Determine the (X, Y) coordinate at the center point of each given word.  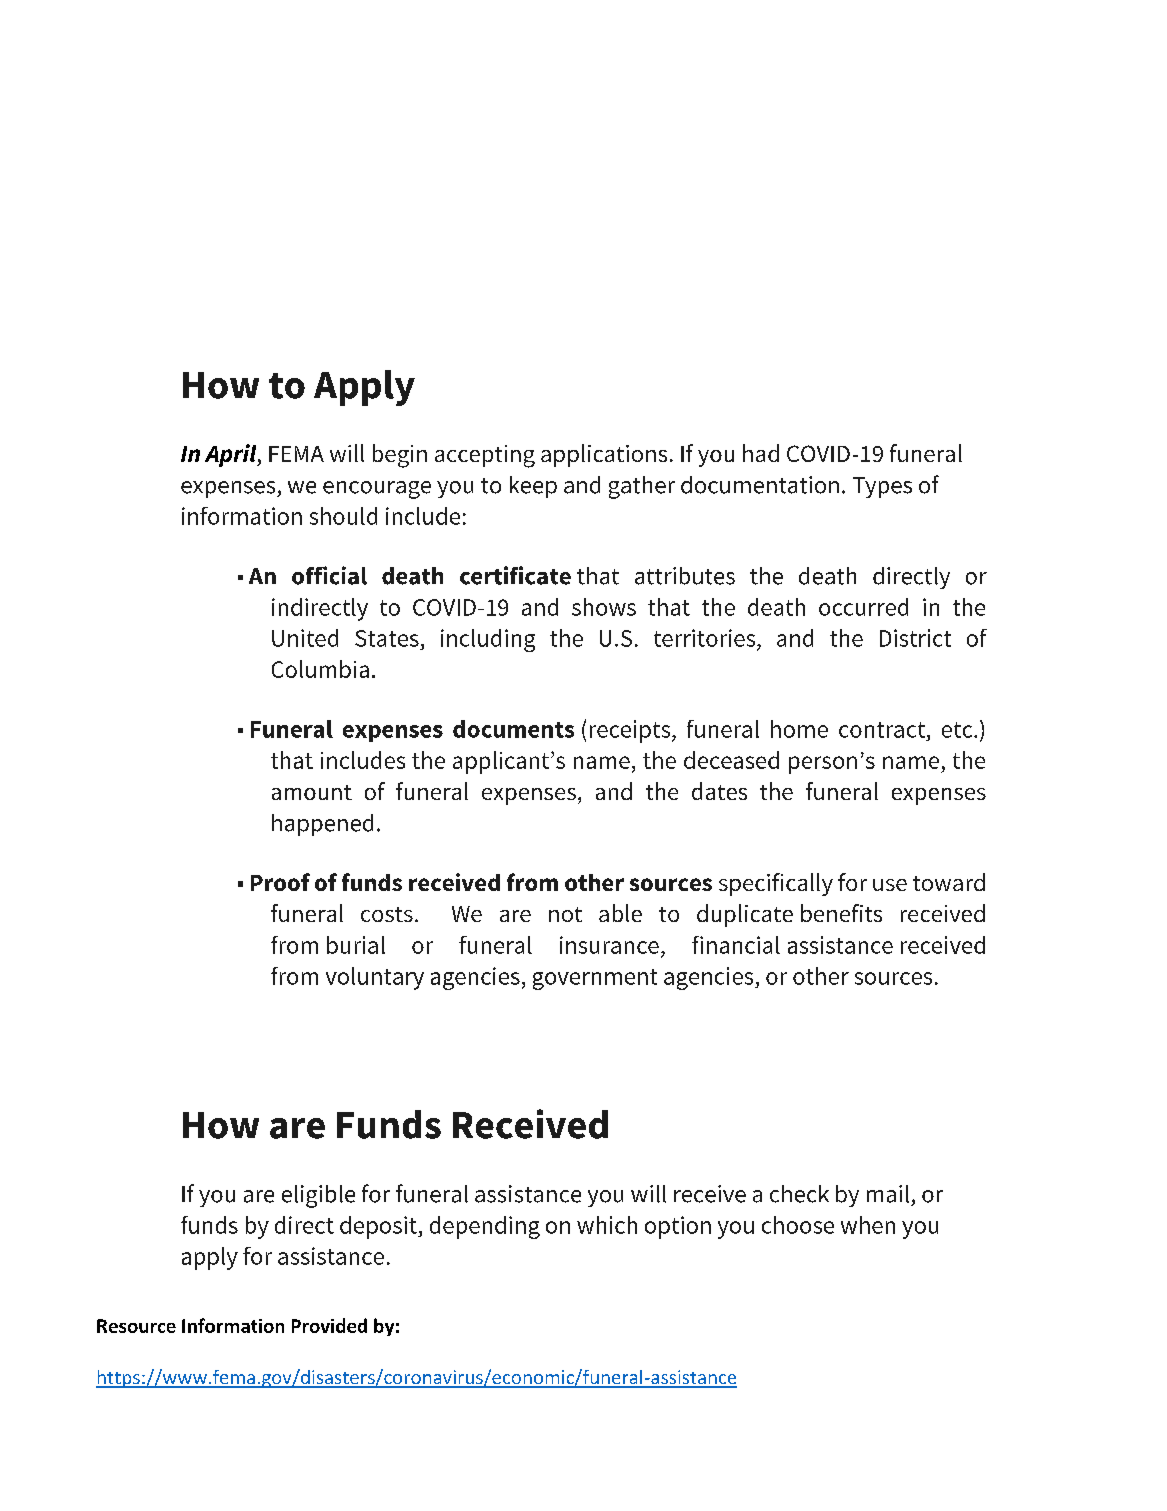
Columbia (320, 669)
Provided (329, 1325)
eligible (318, 1196)
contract (882, 730)
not (565, 914)
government (595, 979)
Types (882, 487)
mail (888, 1194)
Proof (280, 882)
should (343, 516)
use (890, 885)
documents (513, 729)
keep (533, 487)
